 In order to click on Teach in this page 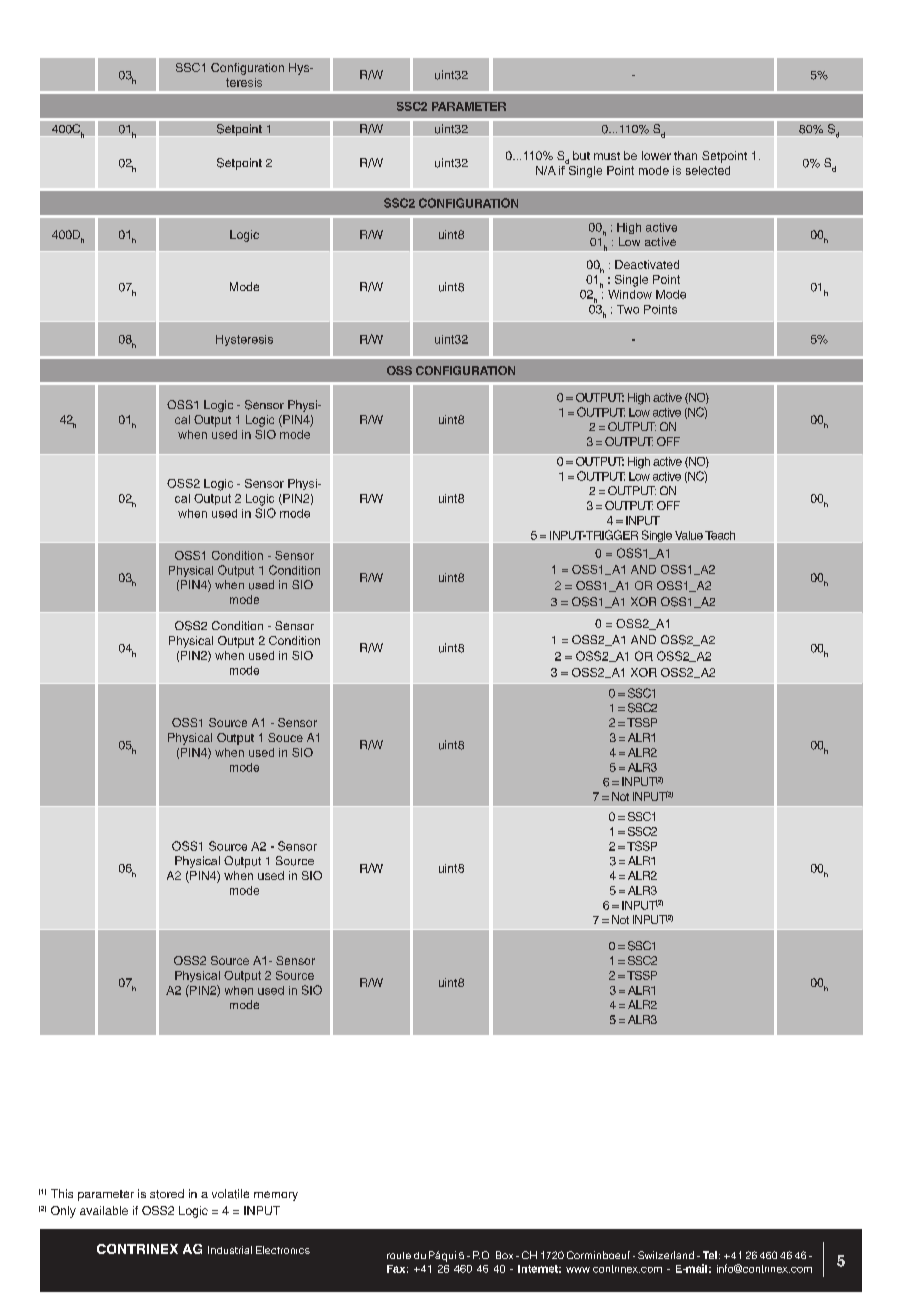, I will do `click(720, 535)`.
